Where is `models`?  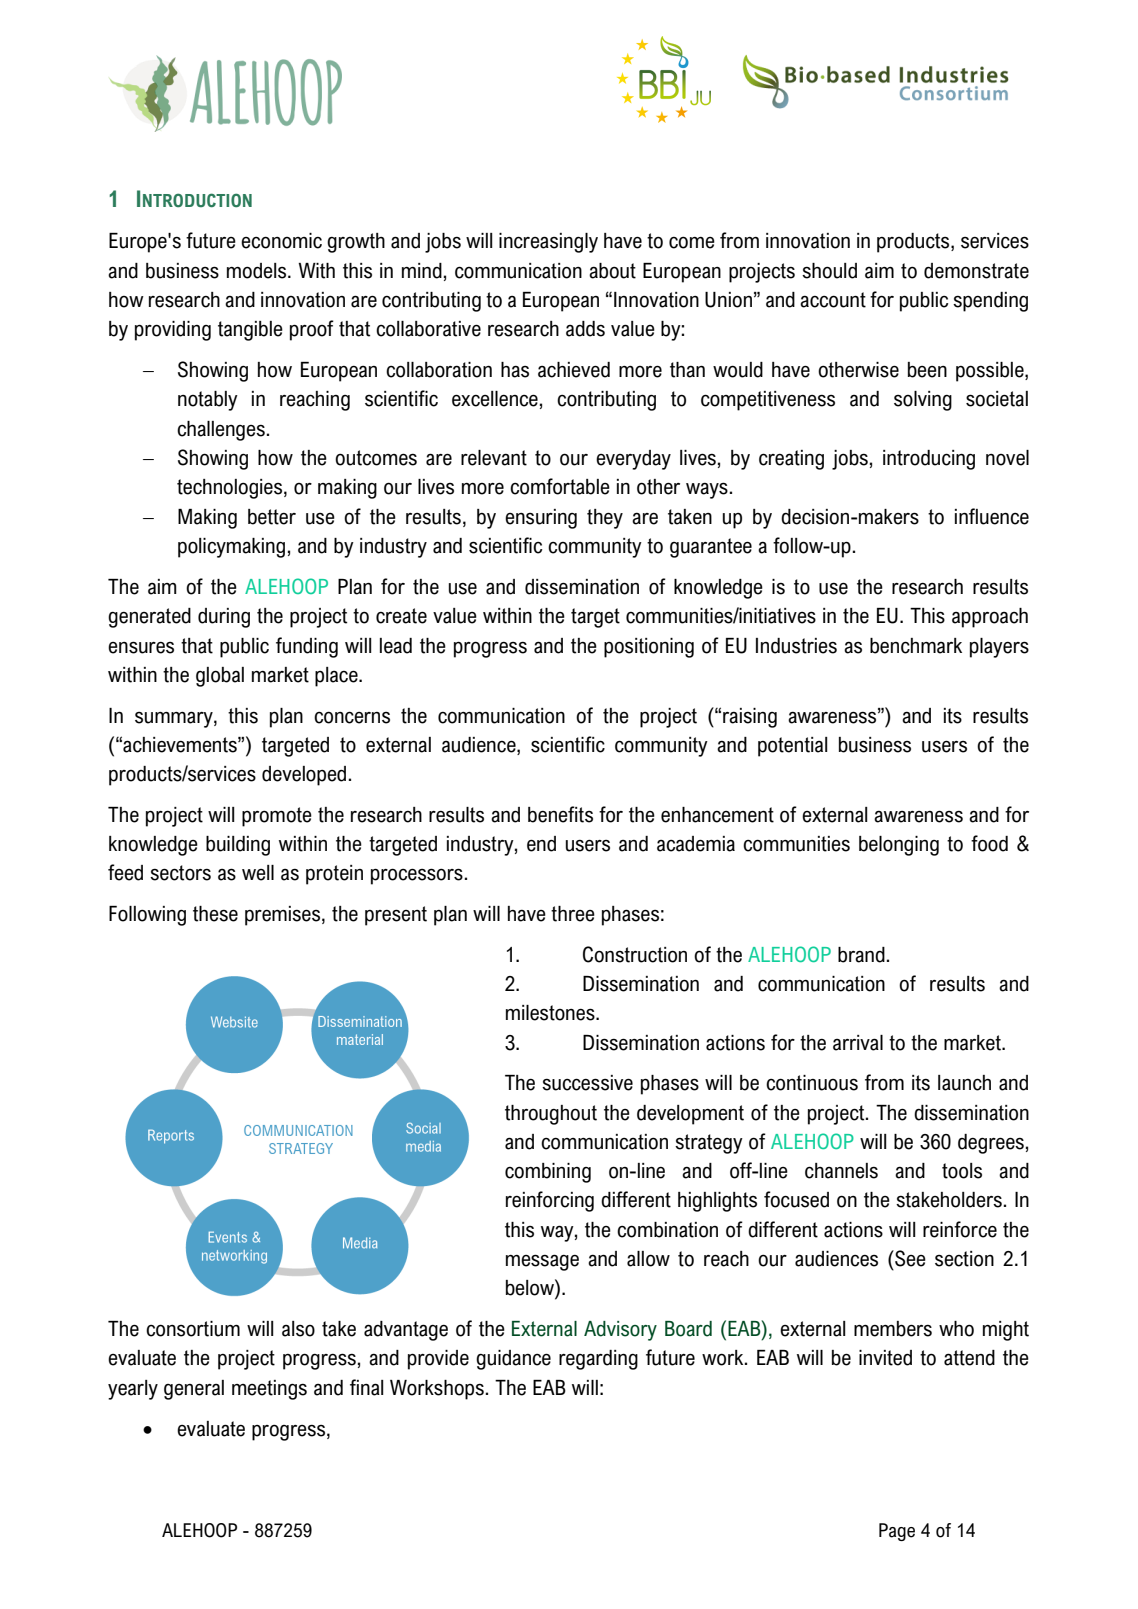 models is located at coordinates (258, 271).
